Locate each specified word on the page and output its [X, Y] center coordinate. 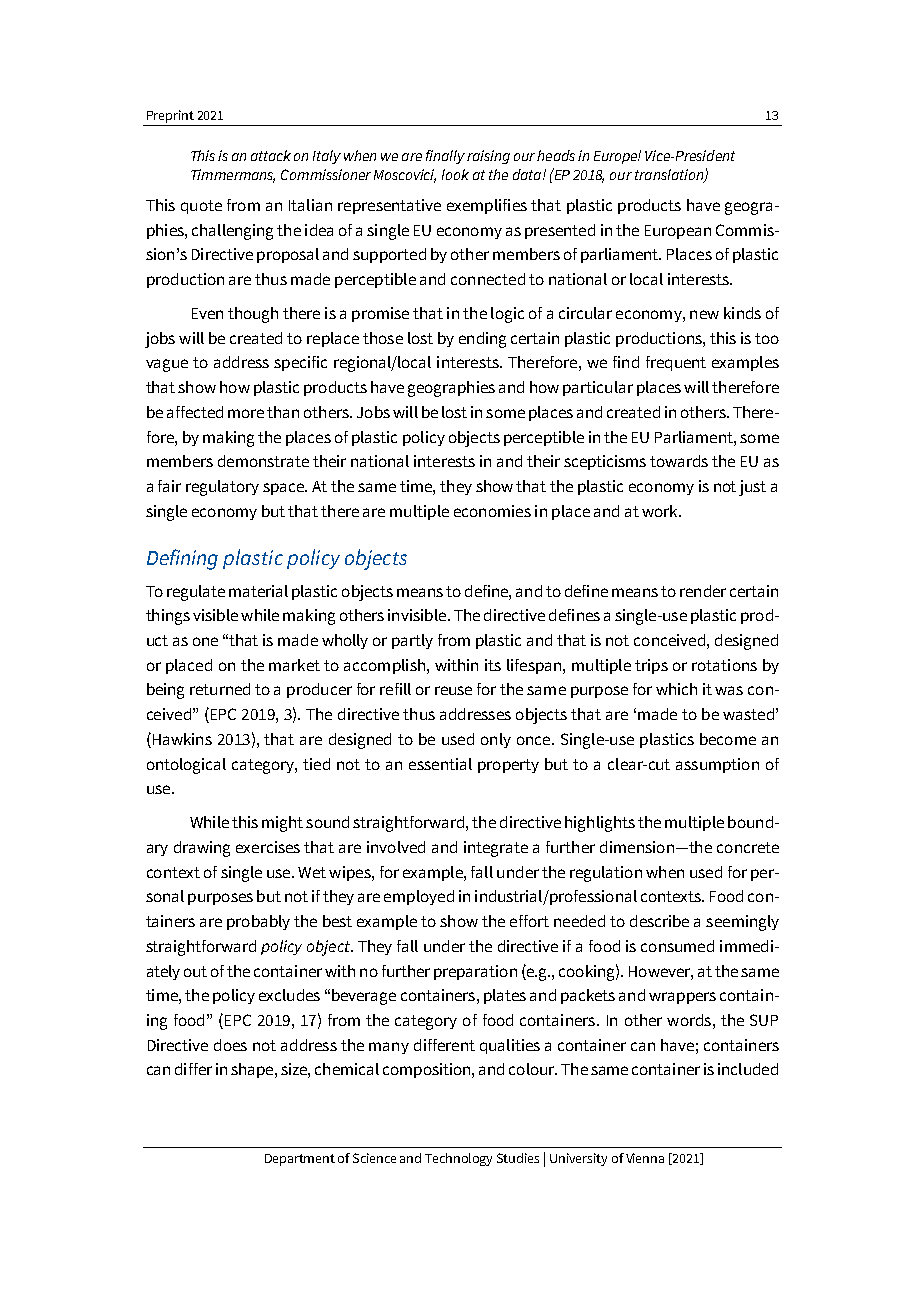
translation [670, 176]
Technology [458, 1159]
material [258, 591]
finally [445, 157]
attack [271, 155]
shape [253, 1070]
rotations [724, 665]
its [493, 665]
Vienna [645, 1158]
